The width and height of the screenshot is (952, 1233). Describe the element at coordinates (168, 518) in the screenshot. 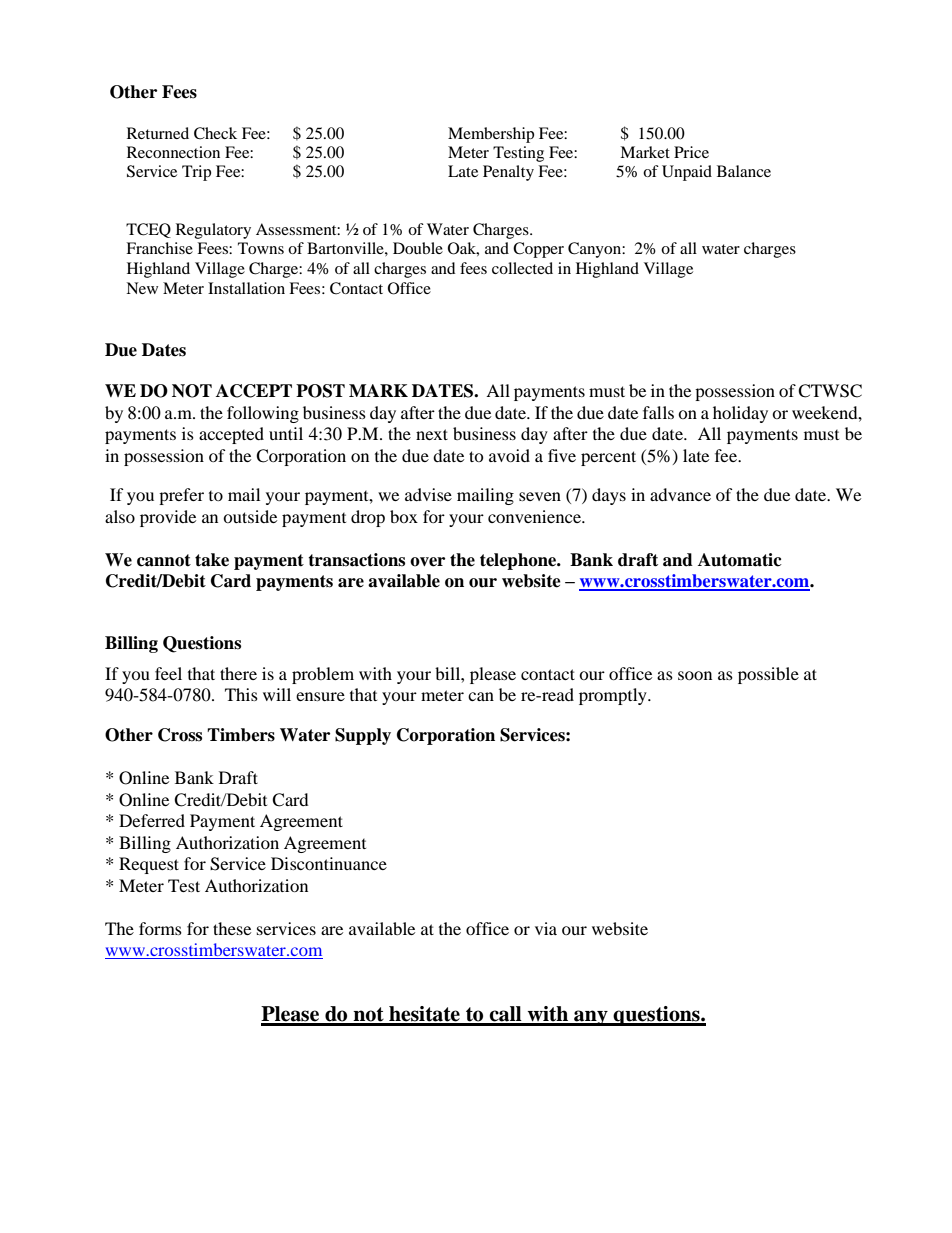

I see `provide` at that location.
